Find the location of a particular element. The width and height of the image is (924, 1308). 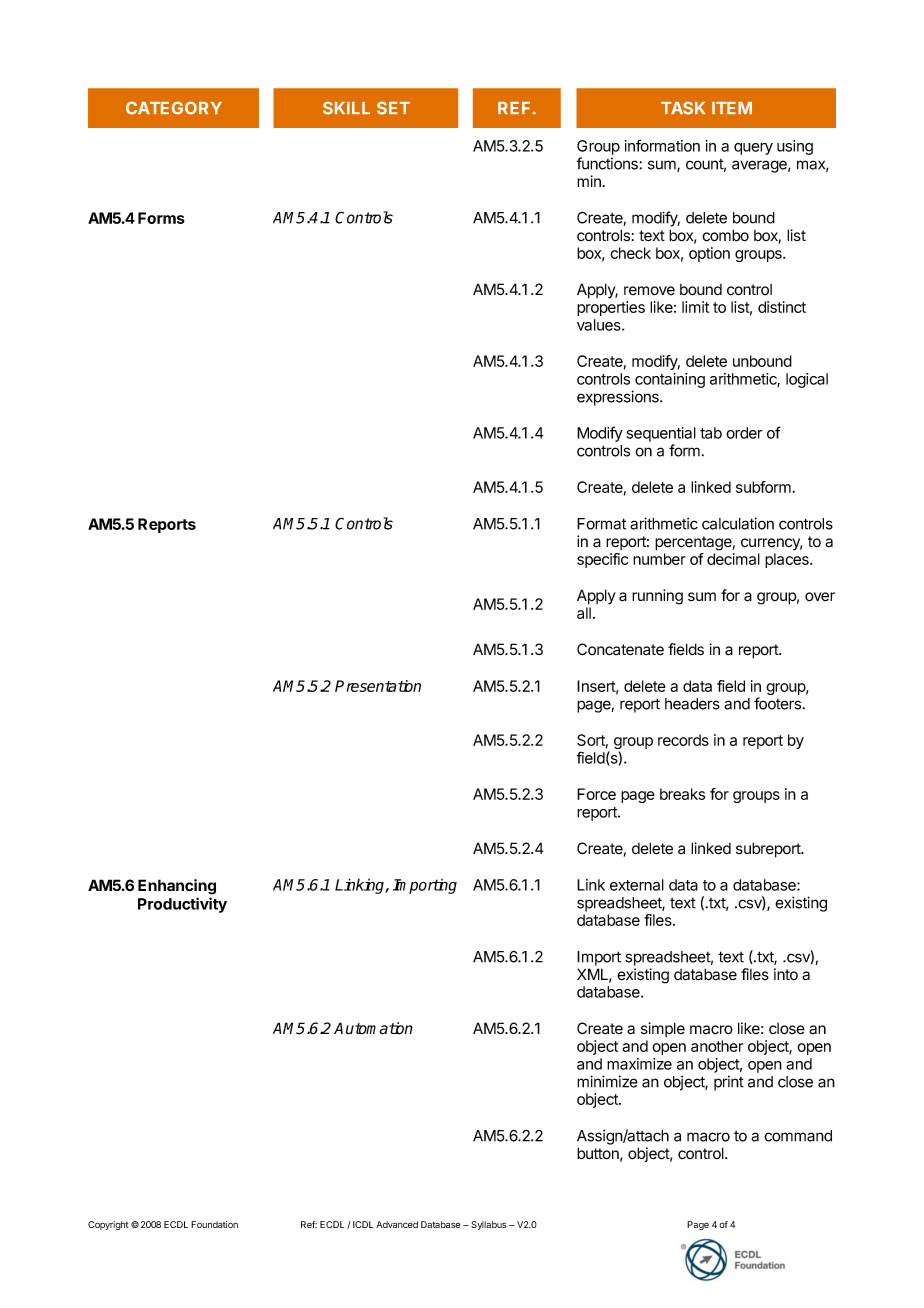

Presentation is located at coordinates (378, 686).
